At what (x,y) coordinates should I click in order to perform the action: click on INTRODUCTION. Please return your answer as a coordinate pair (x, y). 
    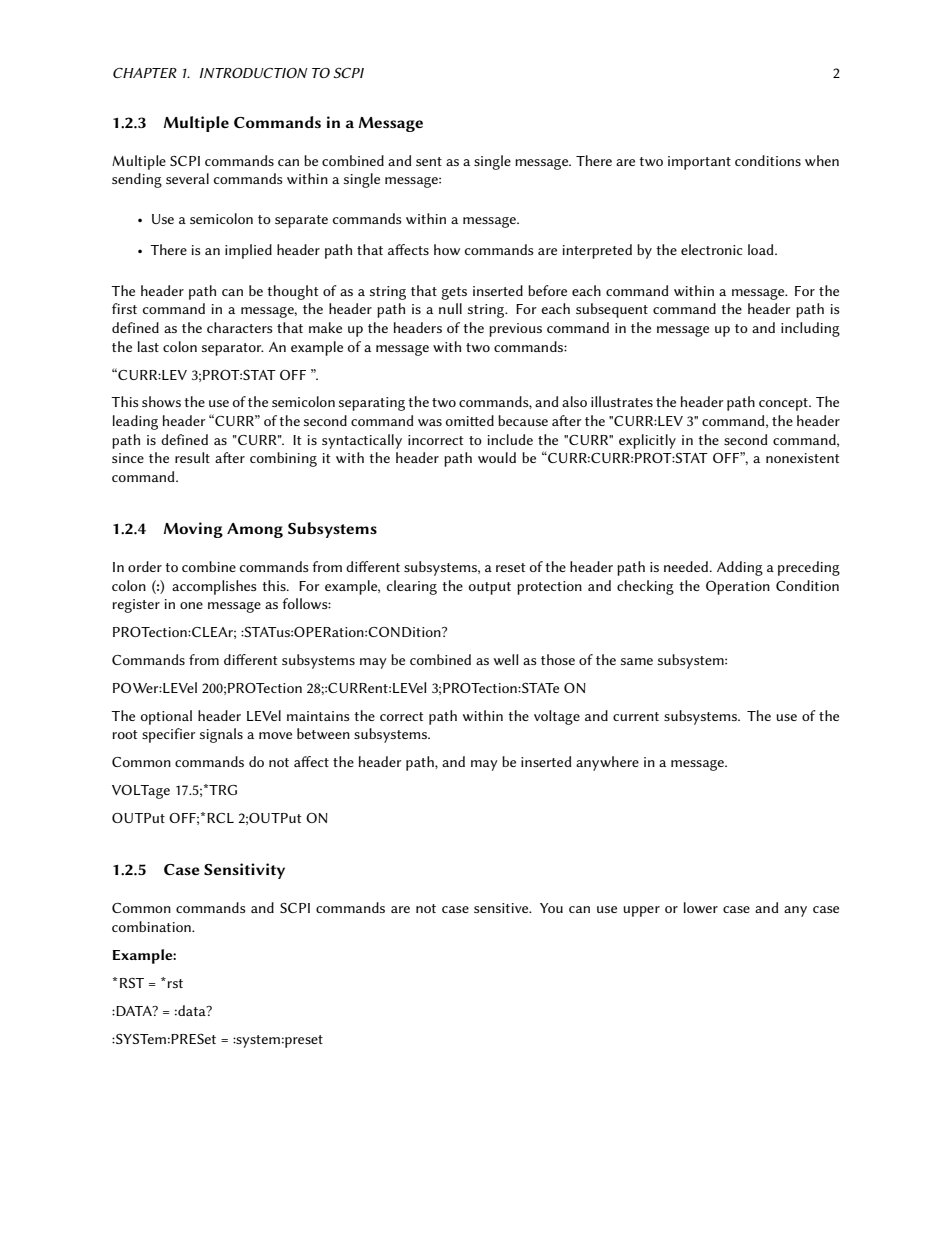
    Looking at the image, I should click on (254, 73).
